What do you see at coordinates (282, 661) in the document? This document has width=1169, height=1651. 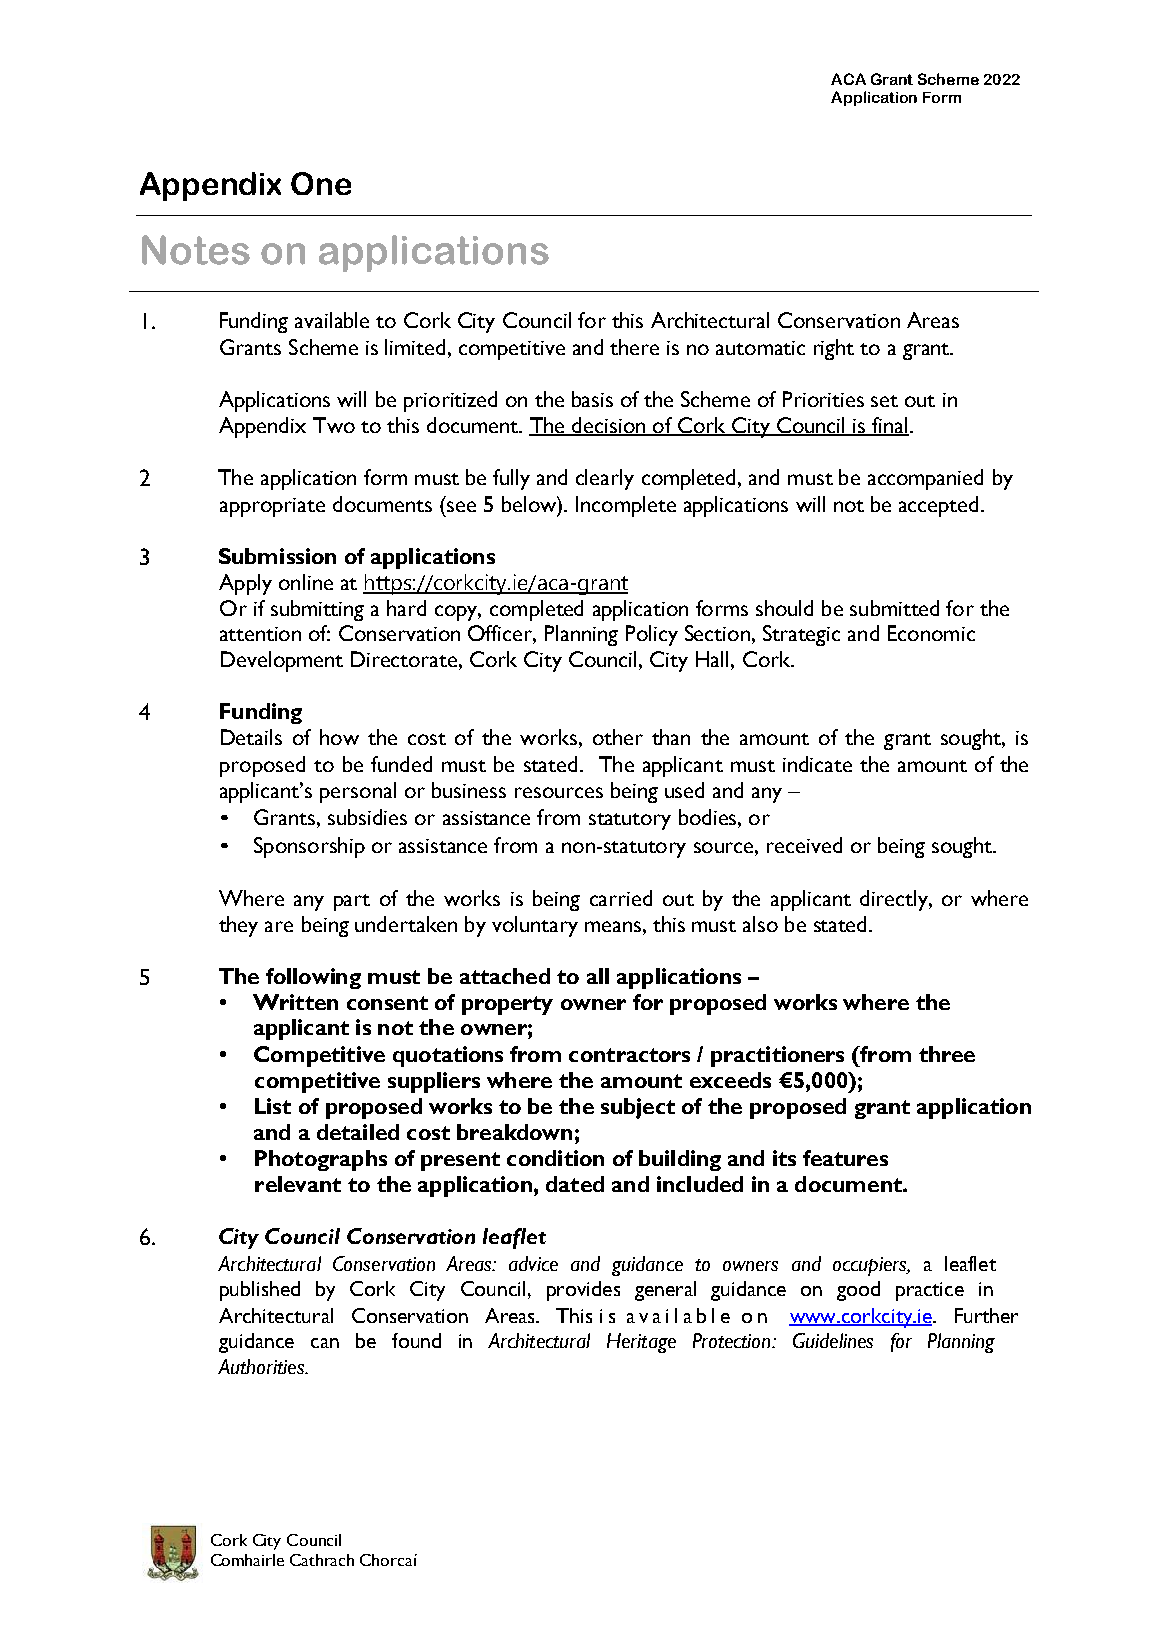 I see `Development` at bounding box center [282, 661].
